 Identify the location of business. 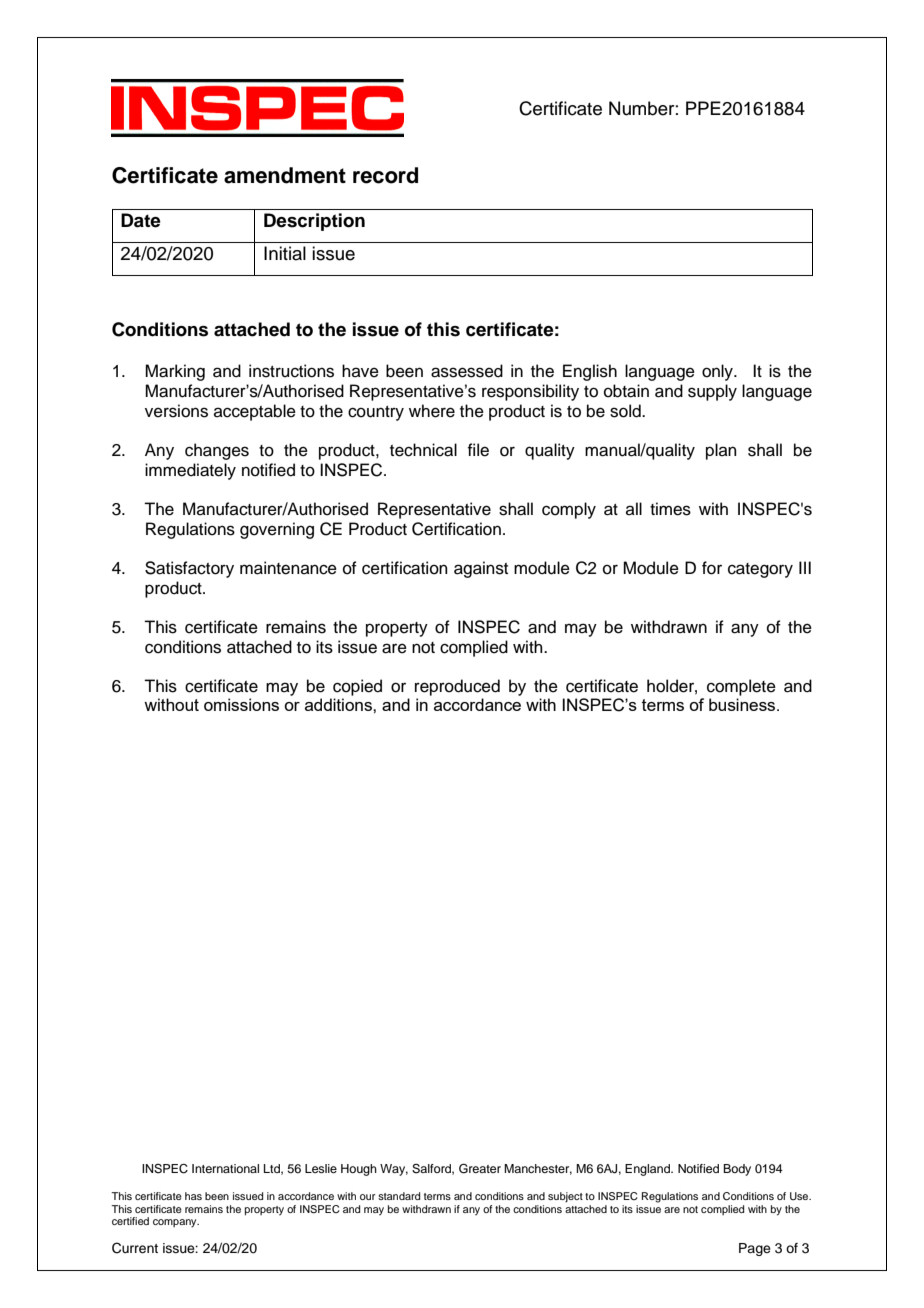
(743, 704).
